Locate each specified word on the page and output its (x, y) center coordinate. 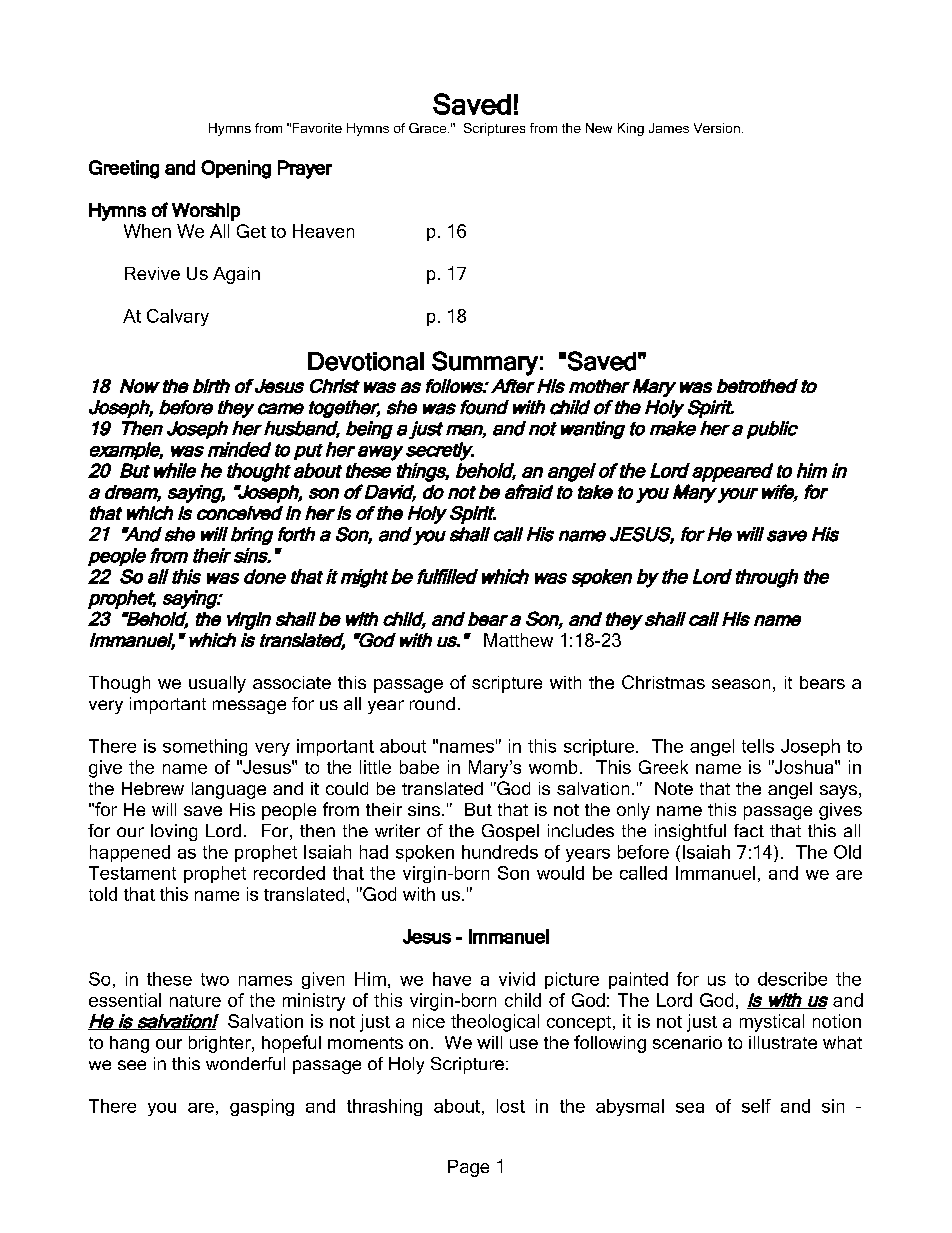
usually (217, 684)
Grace (429, 128)
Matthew (518, 640)
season (741, 684)
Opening (236, 169)
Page (468, 1168)
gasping (262, 1107)
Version (717, 128)
